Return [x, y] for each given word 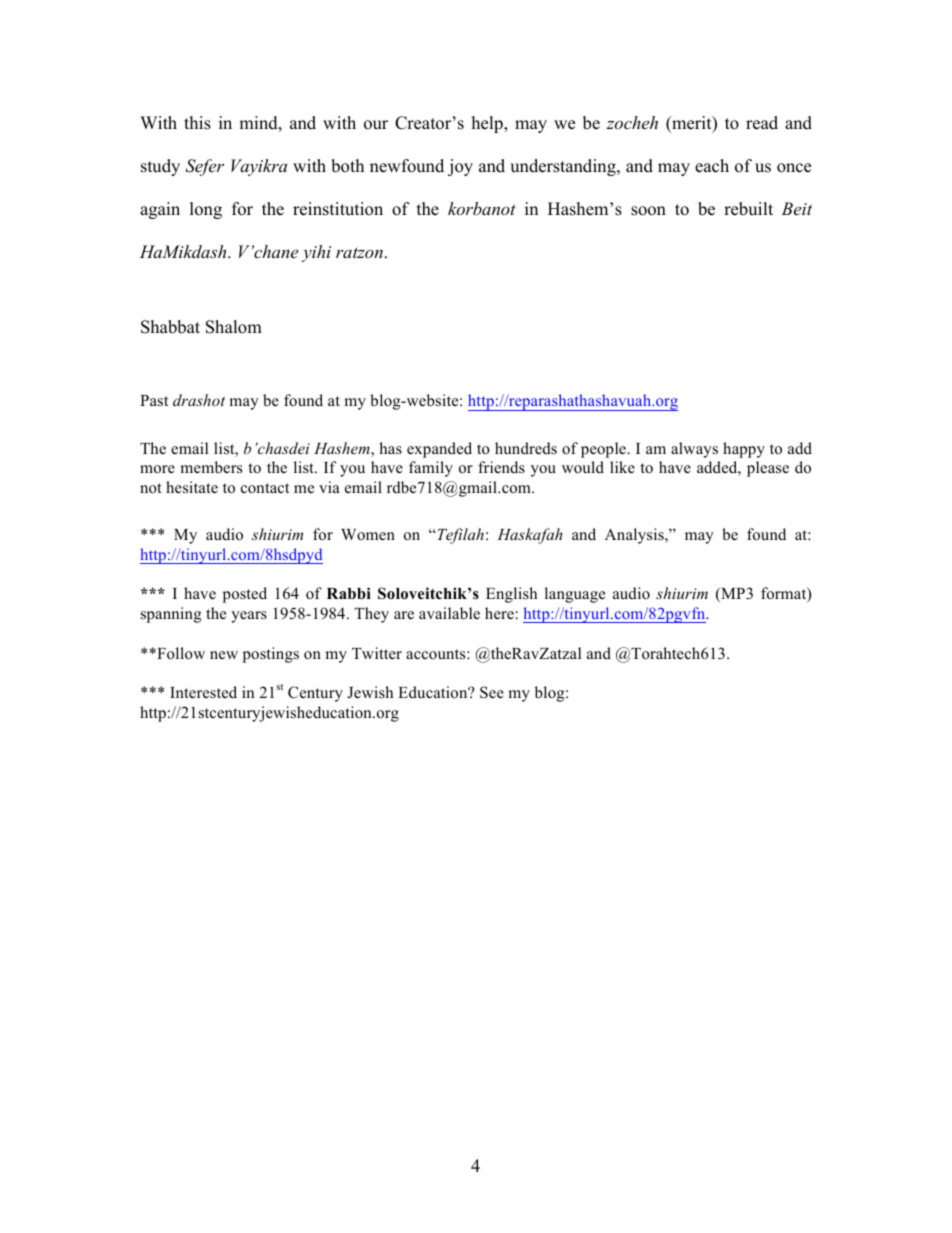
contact [265, 488]
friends [501, 467]
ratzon [359, 253]
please [768, 469]
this [197, 123]
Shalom [234, 327]
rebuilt [748, 209]
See [492, 692]
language [575, 595]
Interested [203, 692]
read [762, 123]
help [488, 124]
